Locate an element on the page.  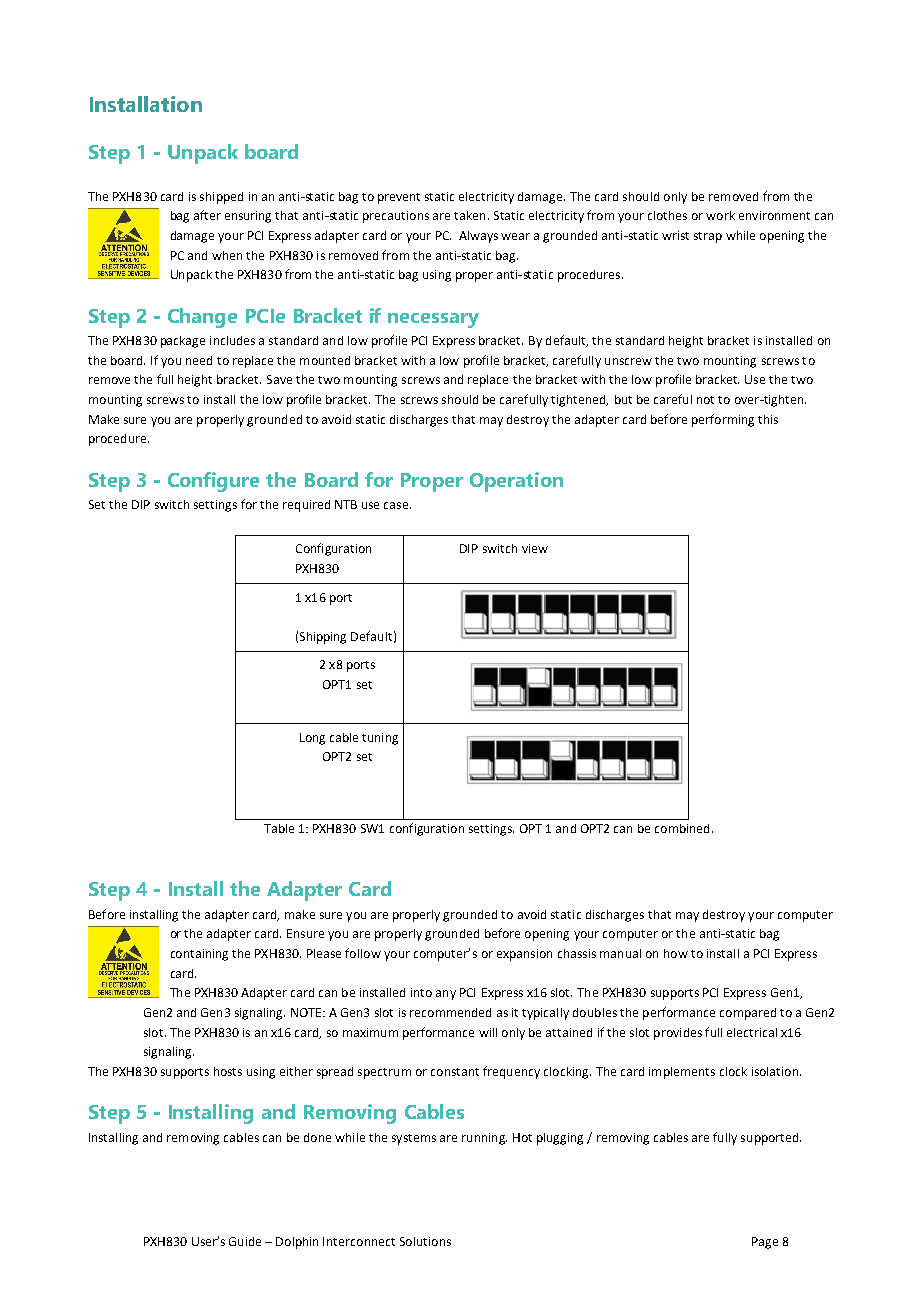
Guide is located at coordinates (245, 1241).
